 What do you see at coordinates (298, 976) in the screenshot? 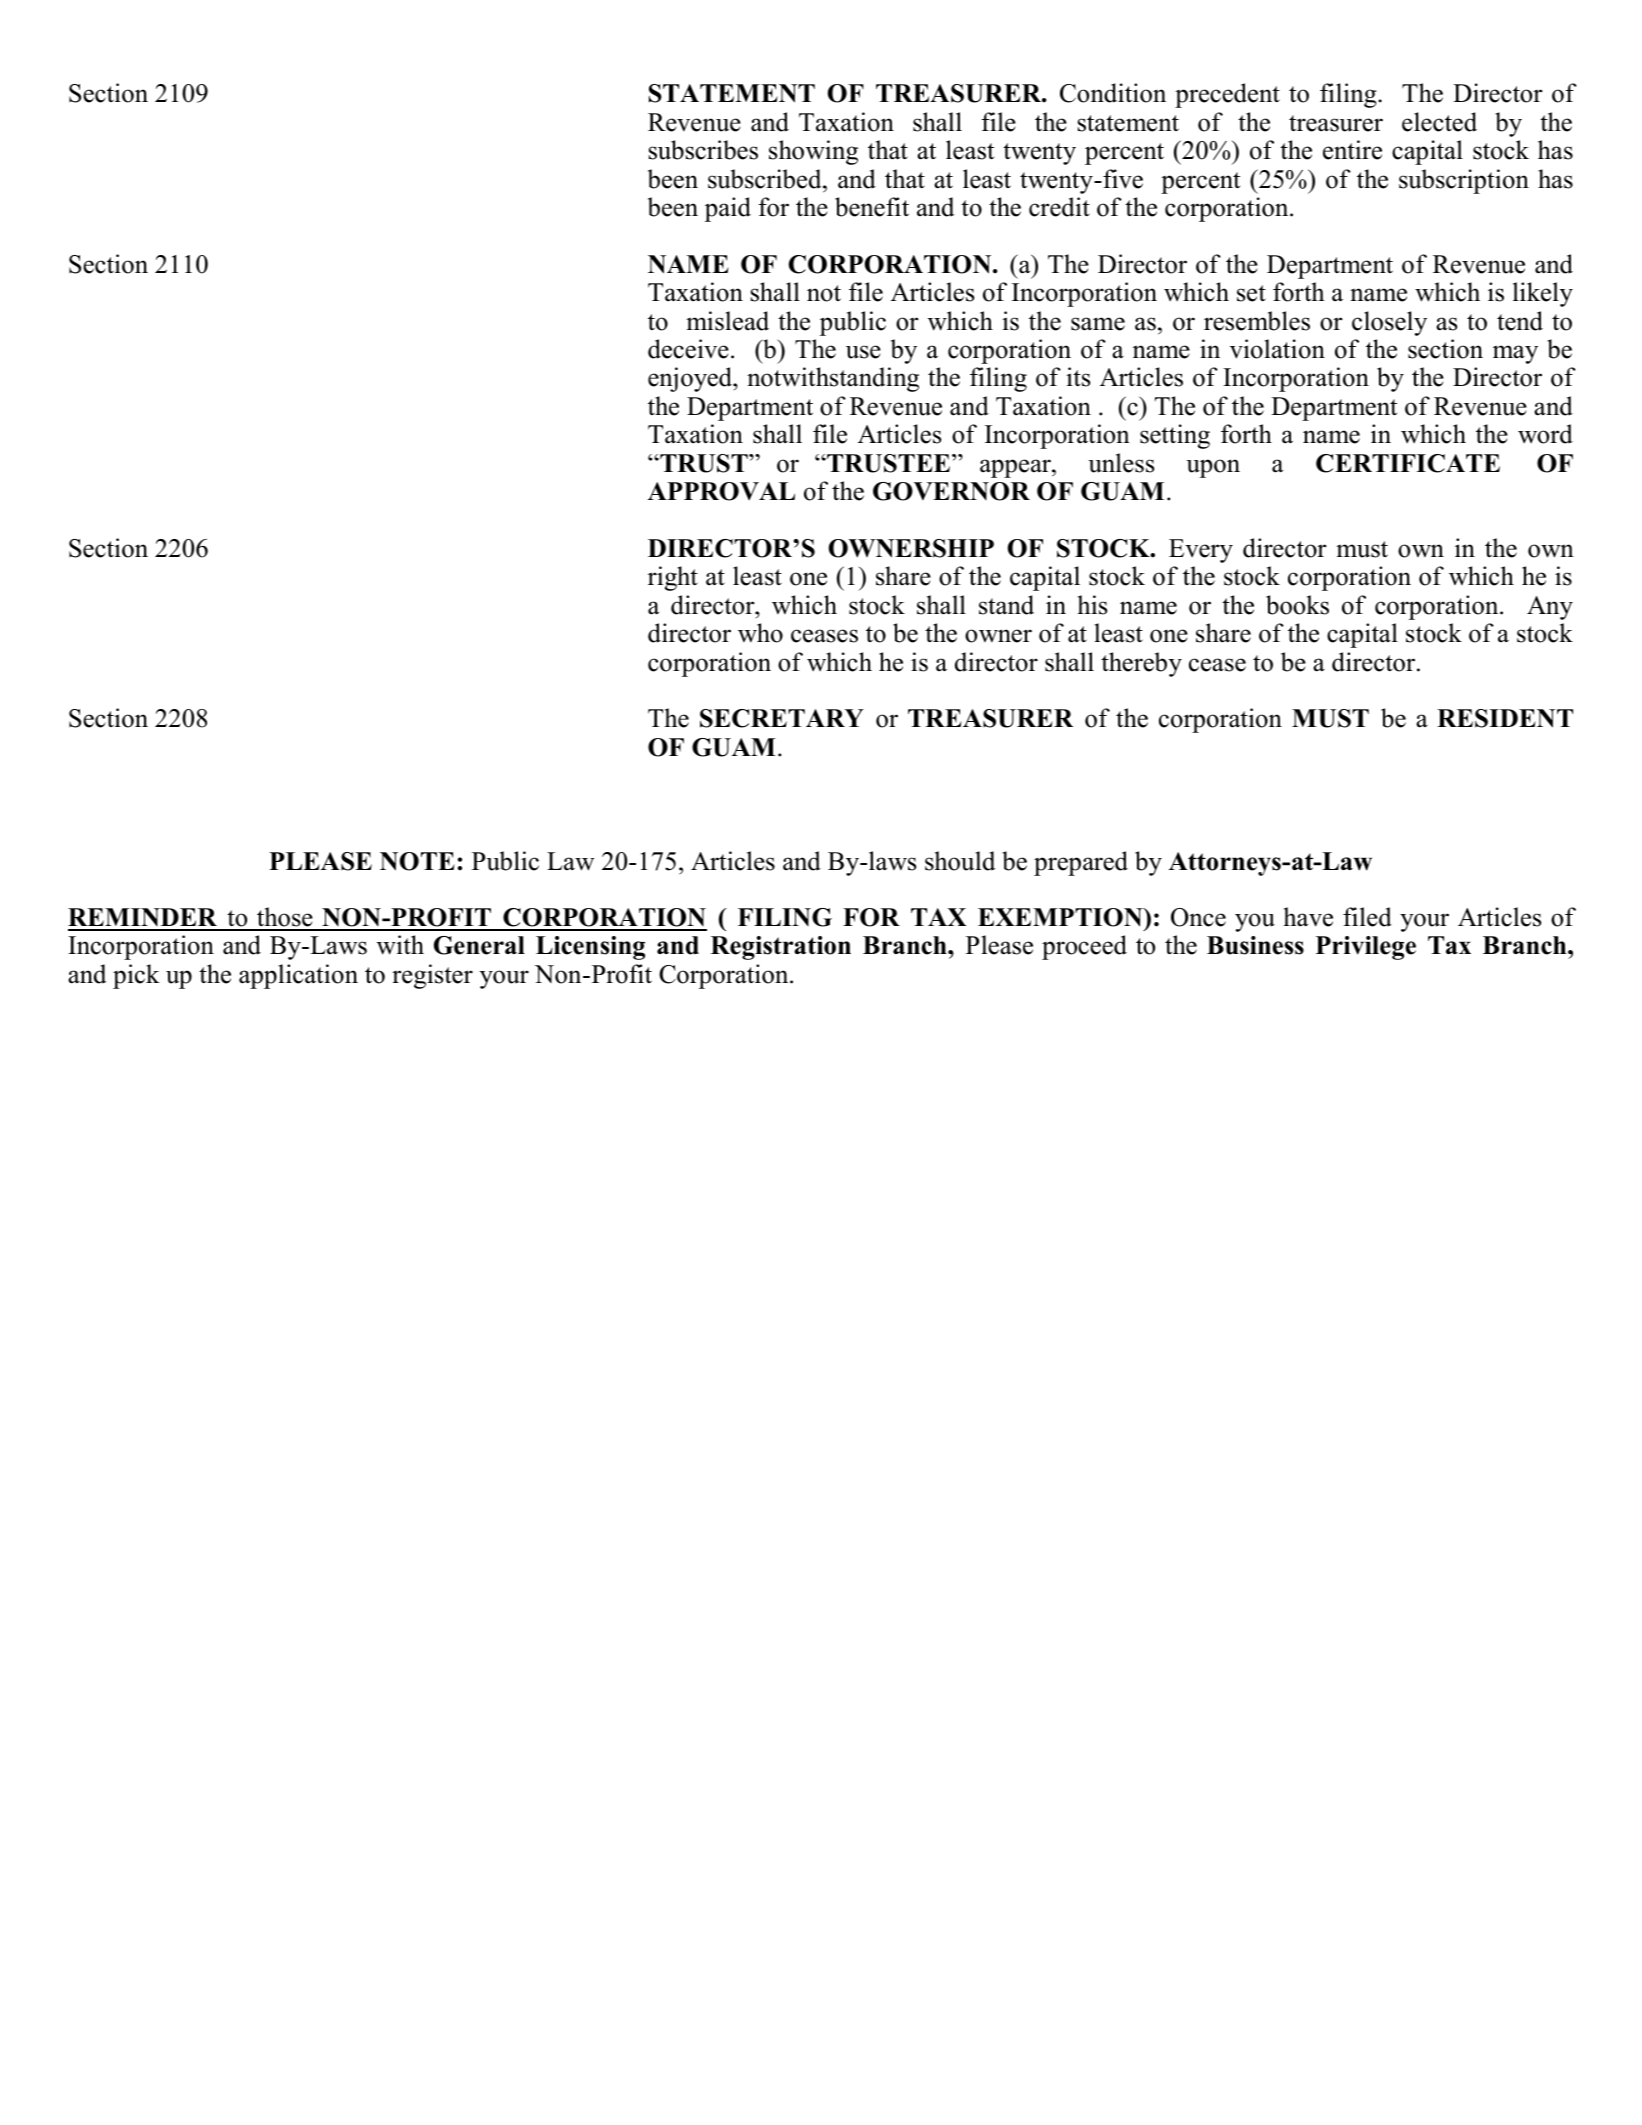
I see `application` at bounding box center [298, 976].
